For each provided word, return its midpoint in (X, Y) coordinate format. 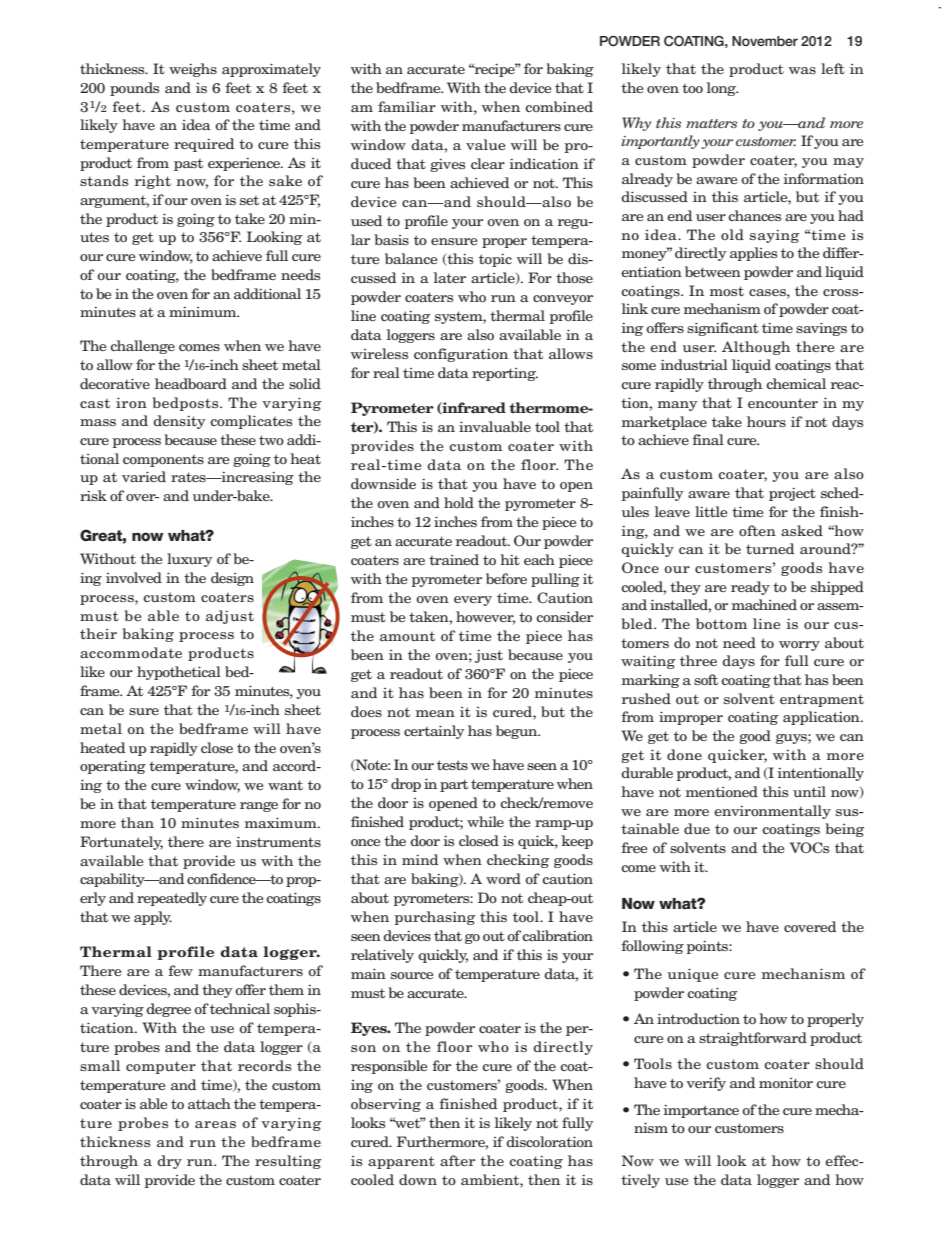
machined (764, 604)
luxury (190, 560)
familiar (407, 106)
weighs (193, 70)
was (802, 70)
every (473, 601)
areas (215, 1124)
